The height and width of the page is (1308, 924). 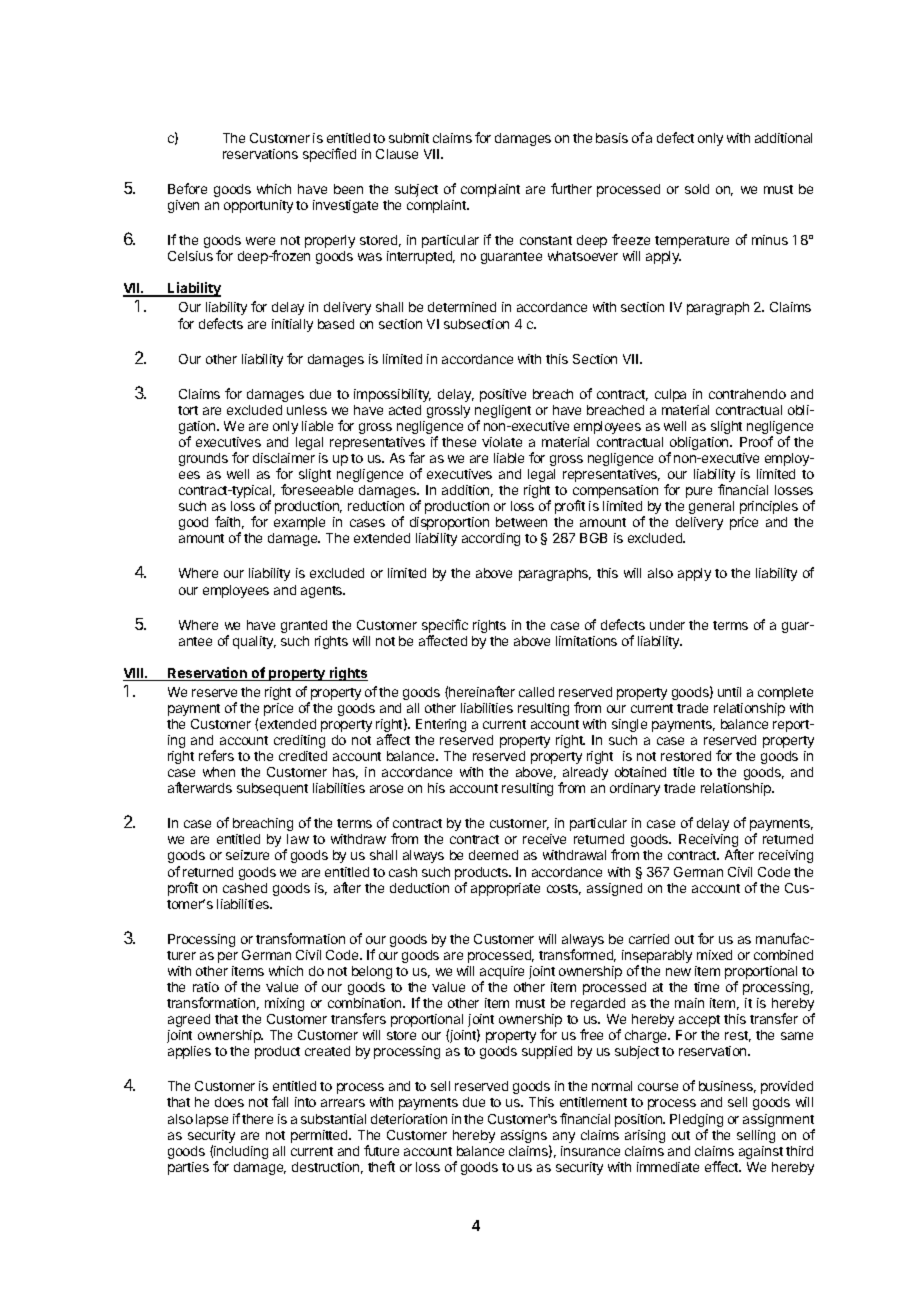 What do you see at coordinates (272, 789) in the page?
I see `subsequent` at bounding box center [272, 789].
